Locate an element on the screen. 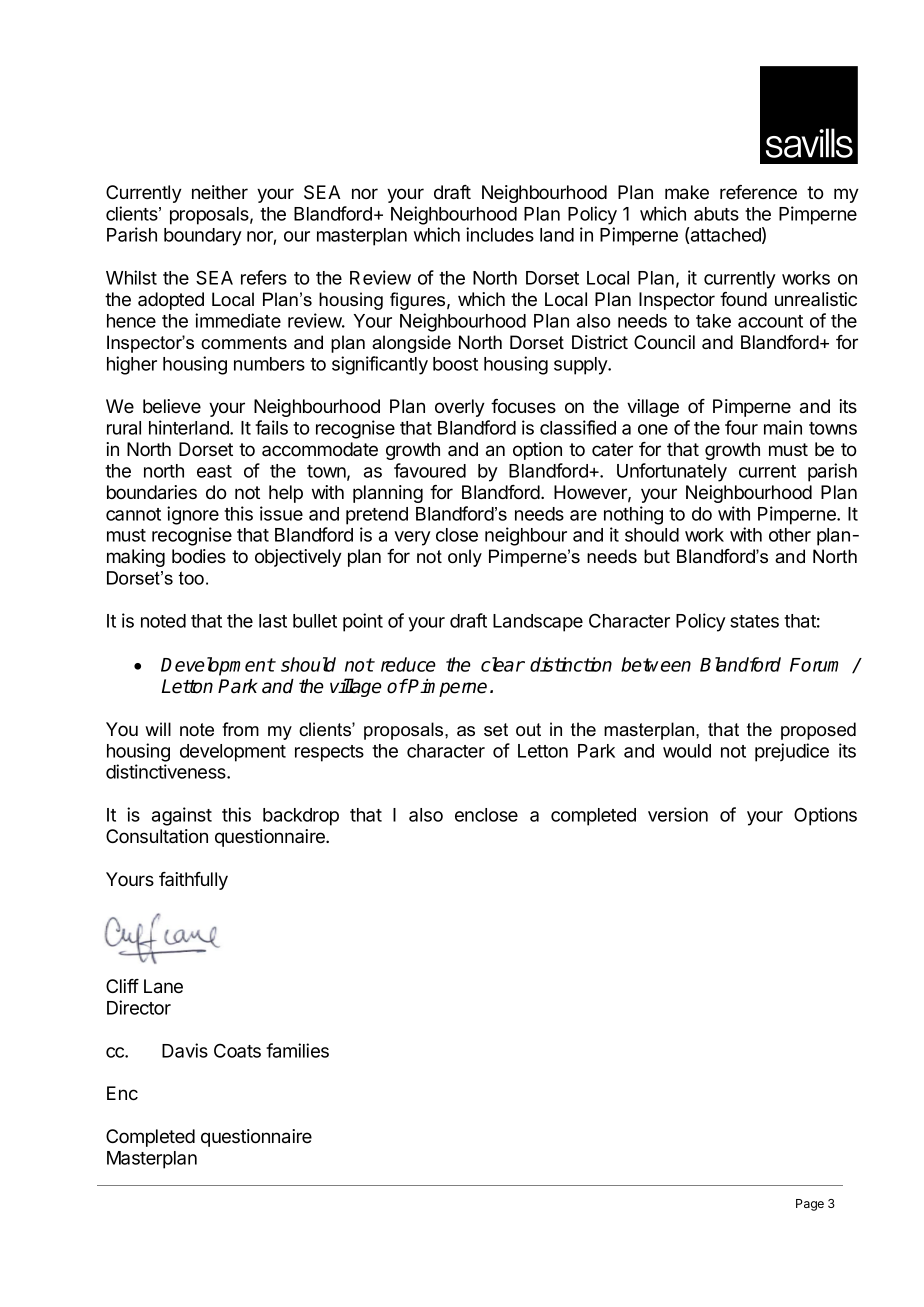 The image size is (924, 1307). version is located at coordinates (678, 814).
